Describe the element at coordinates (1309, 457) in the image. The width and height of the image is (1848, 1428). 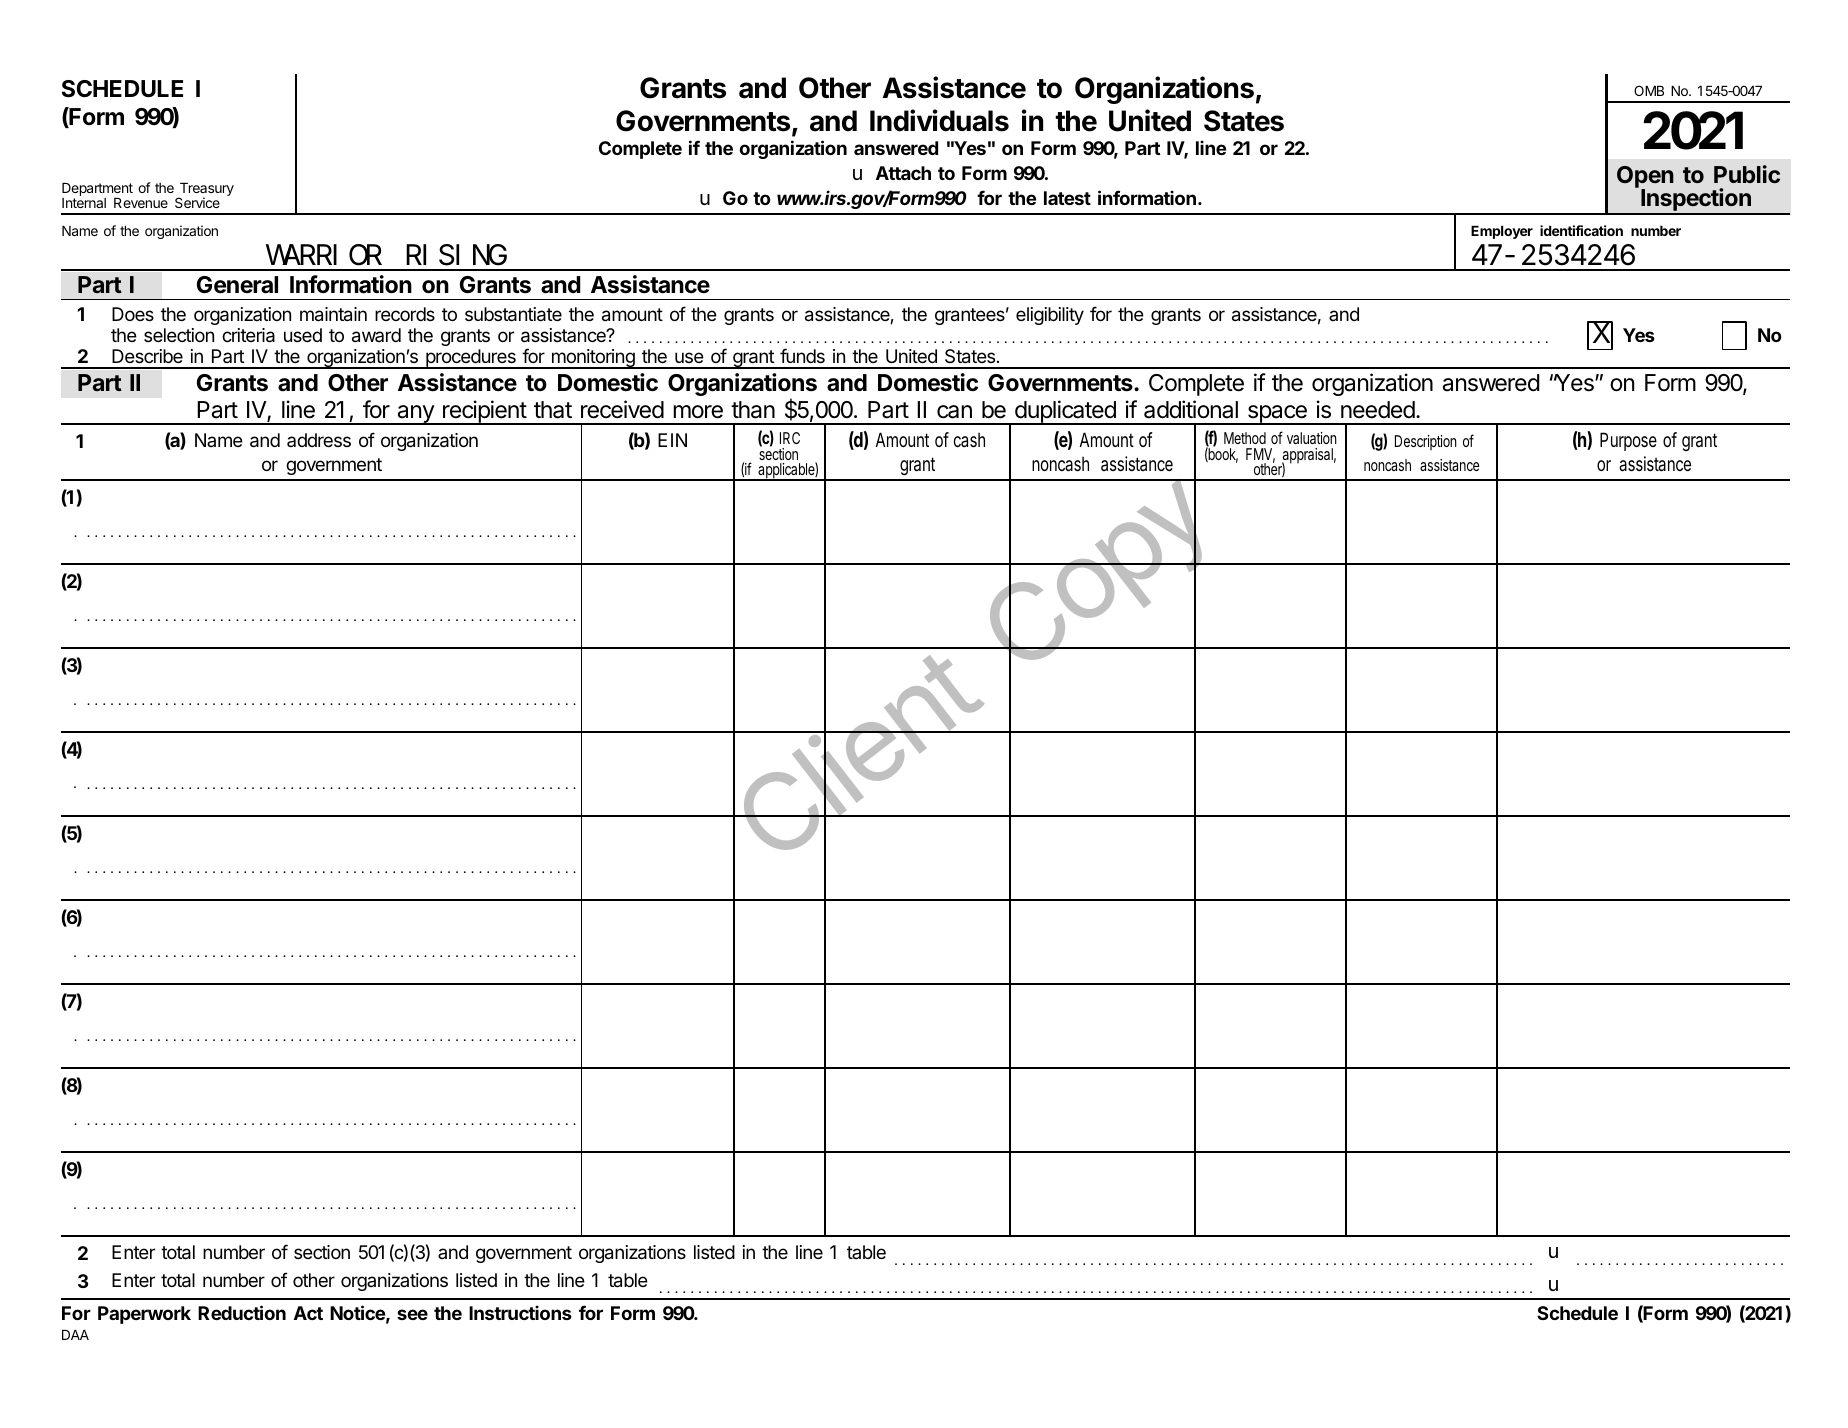
I see `appraisal` at that location.
